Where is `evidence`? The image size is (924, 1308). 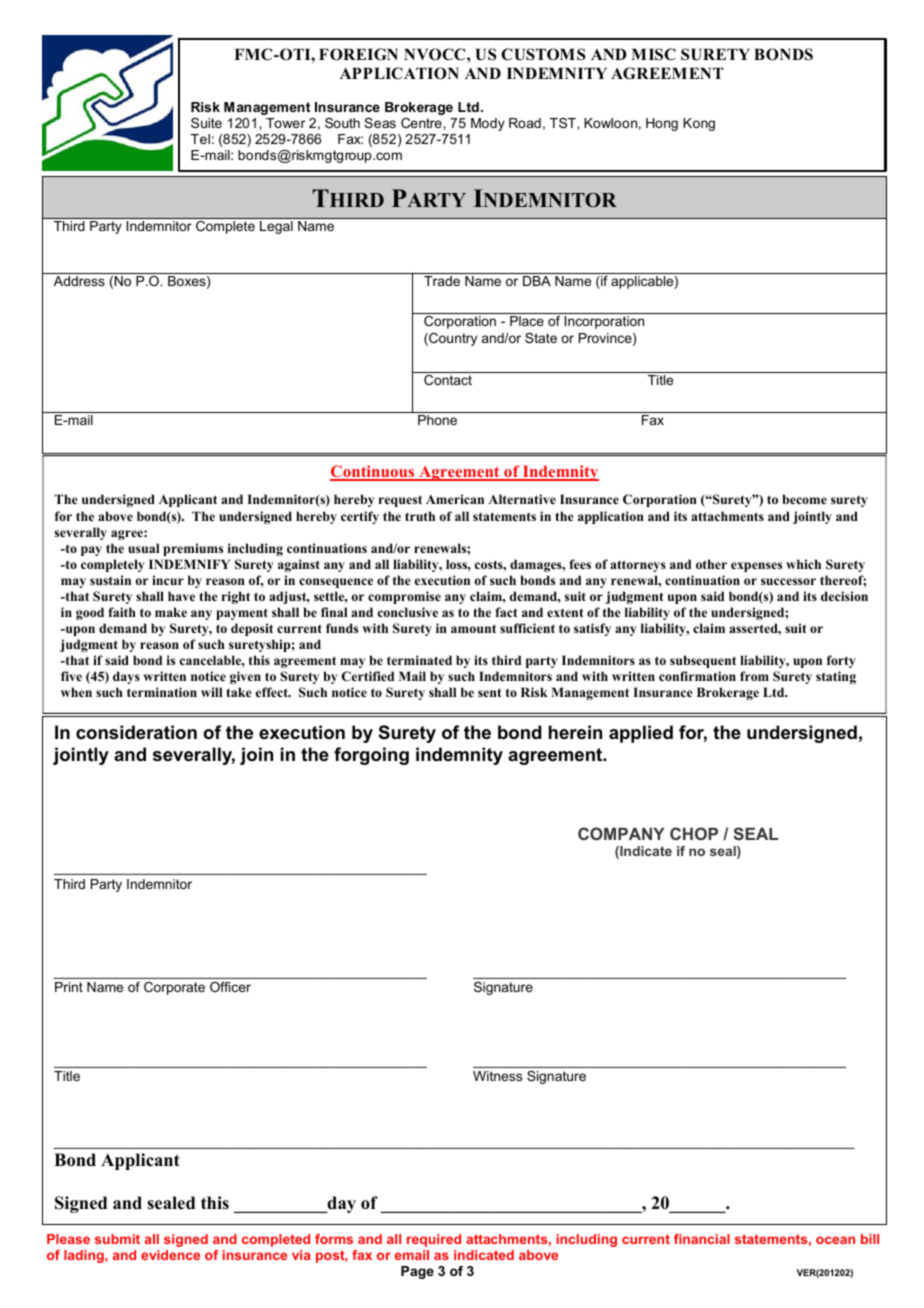 evidence is located at coordinates (170, 1255).
